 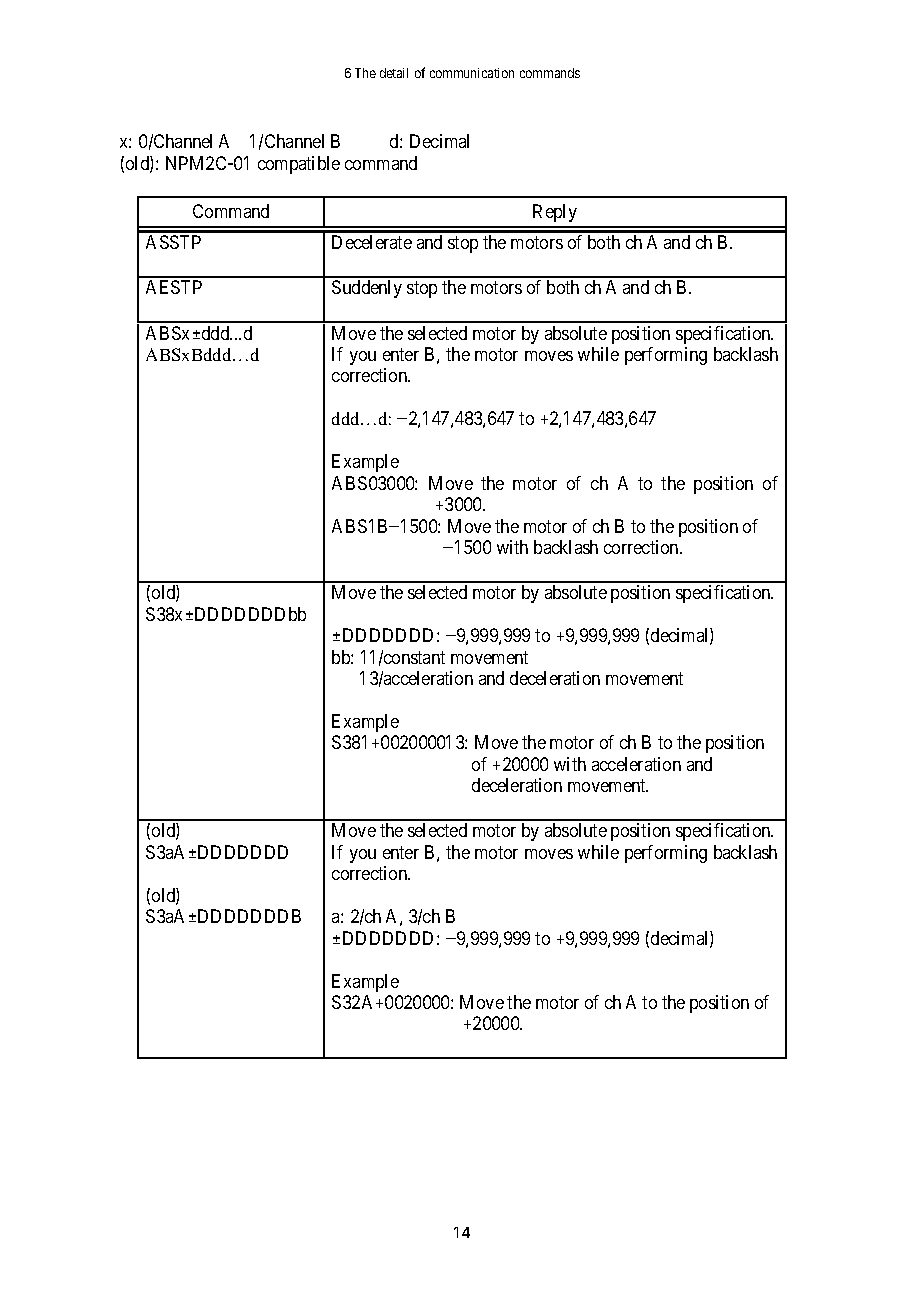 I want to click on detail, so click(x=394, y=73).
